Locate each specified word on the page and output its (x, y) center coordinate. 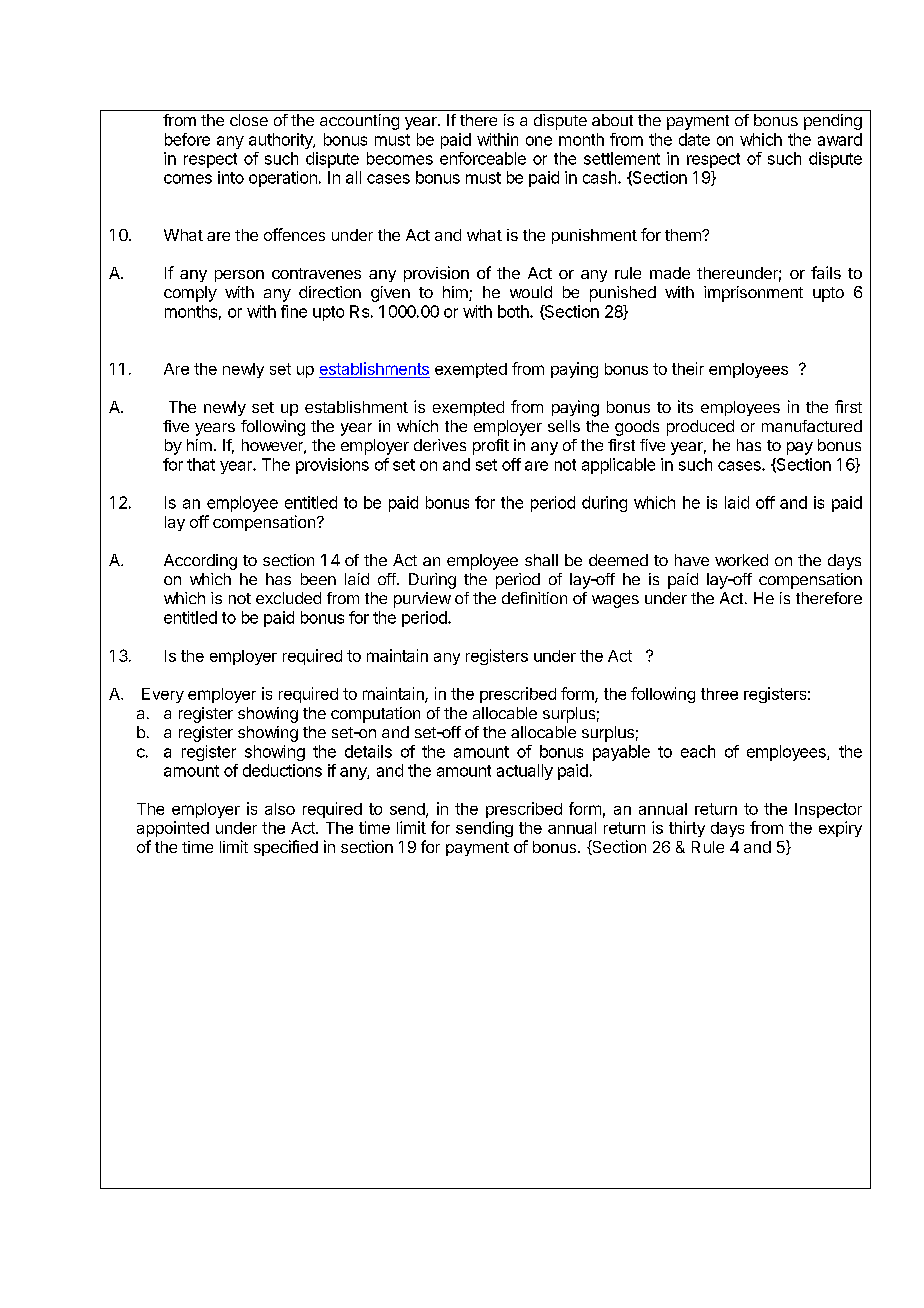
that (201, 464)
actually (525, 772)
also (280, 809)
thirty (687, 829)
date (694, 139)
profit (491, 447)
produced (700, 428)
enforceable (483, 158)
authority (282, 141)
